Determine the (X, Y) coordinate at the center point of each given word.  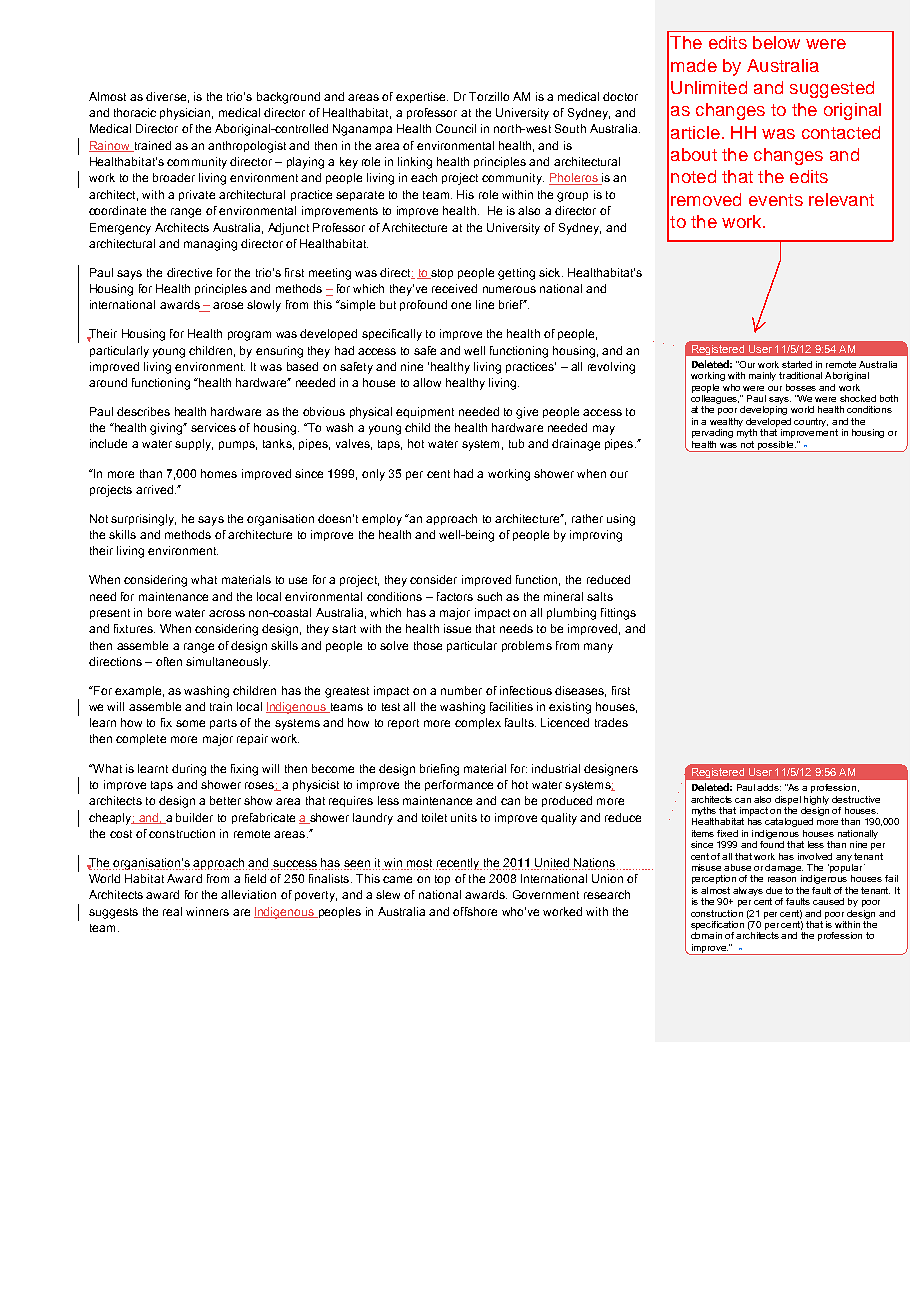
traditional (800, 375)
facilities (511, 706)
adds (769, 787)
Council (456, 128)
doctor (620, 96)
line (485, 304)
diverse (166, 96)
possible (776, 446)
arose (228, 305)
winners (207, 911)
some (190, 723)
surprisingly (143, 520)
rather (587, 518)
